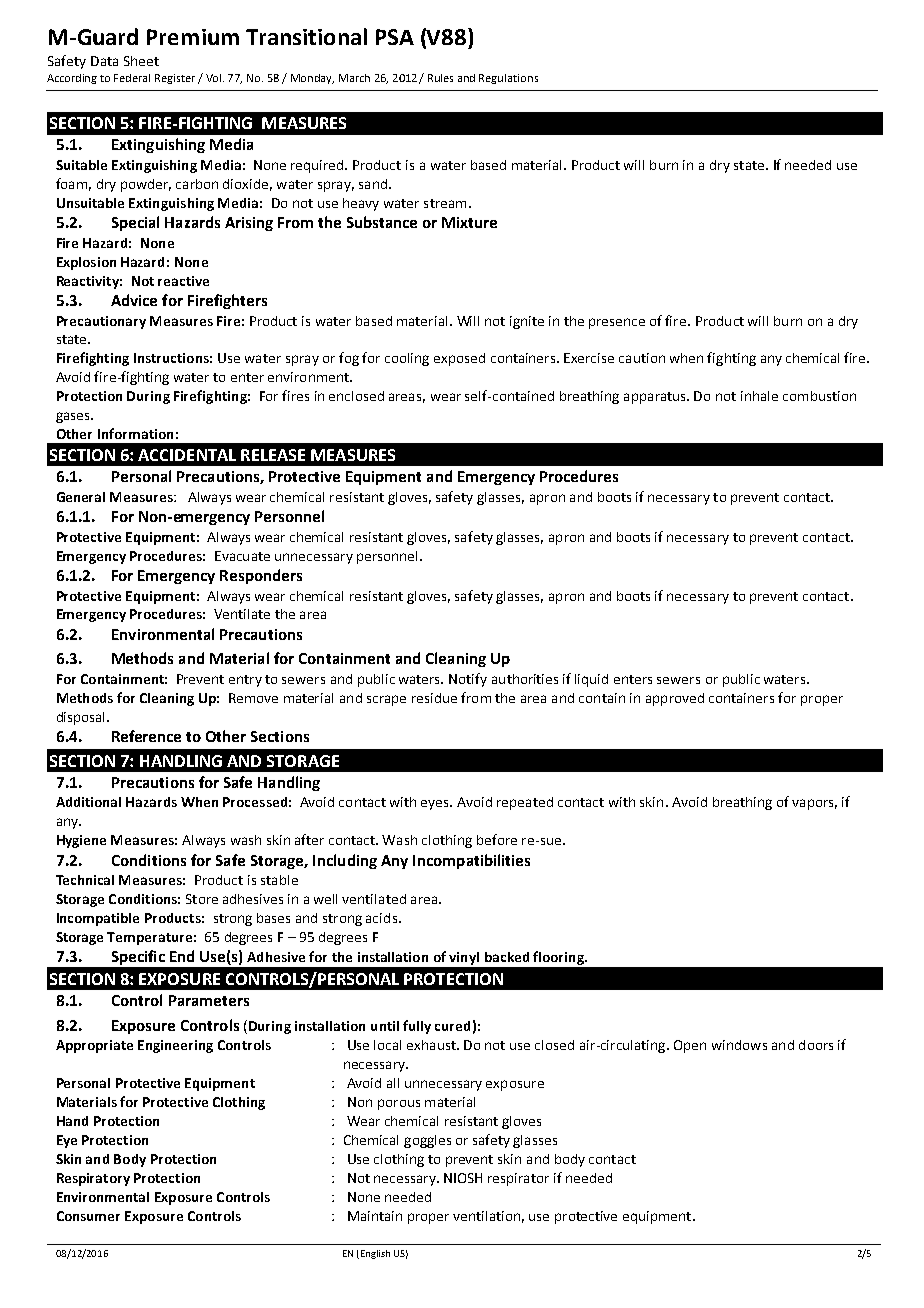 The width and height of the screenshot is (924, 1308). Describe the element at coordinates (175, 79) in the screenshot. I see `Register` at that location.
